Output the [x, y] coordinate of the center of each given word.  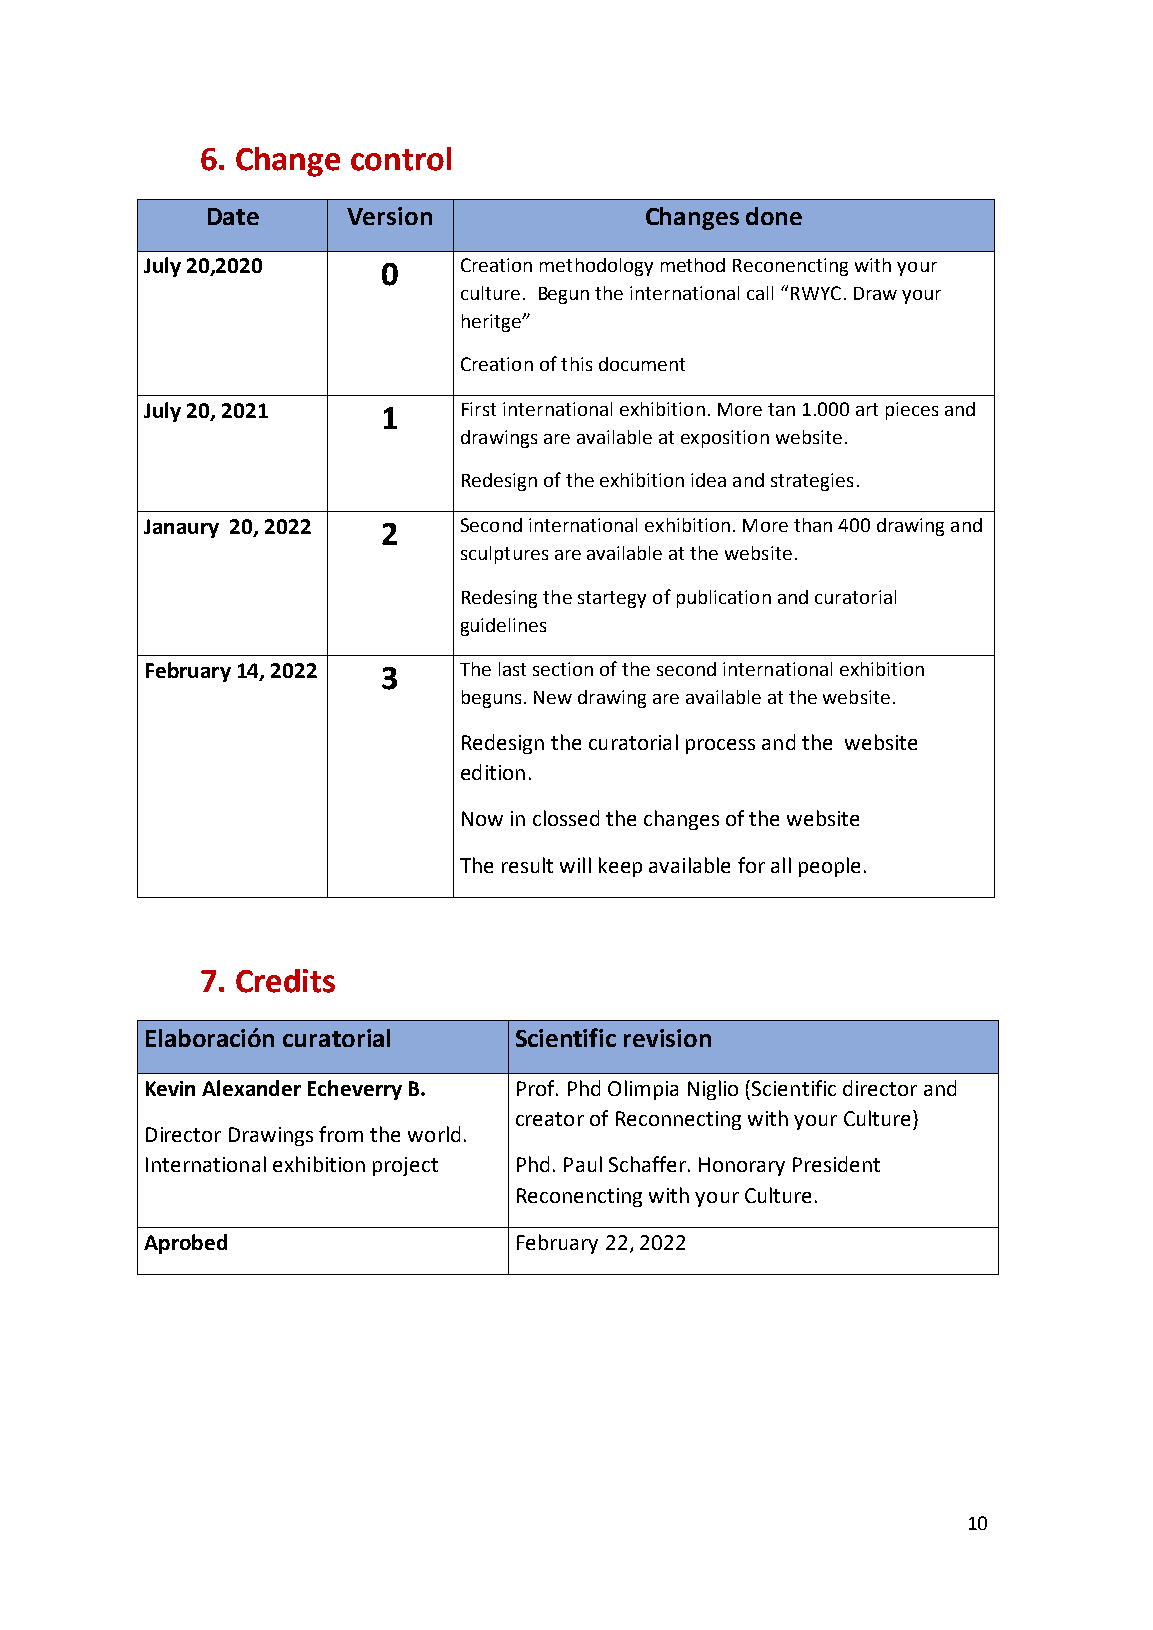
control [401, 159]
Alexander [251, 1088]
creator [550, 1119]
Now [482, 818]
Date [233, 216]
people [829, 867]
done [774, 216]
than [813, 525]
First [479, 409]
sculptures [504, 555]
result [527, 865]
